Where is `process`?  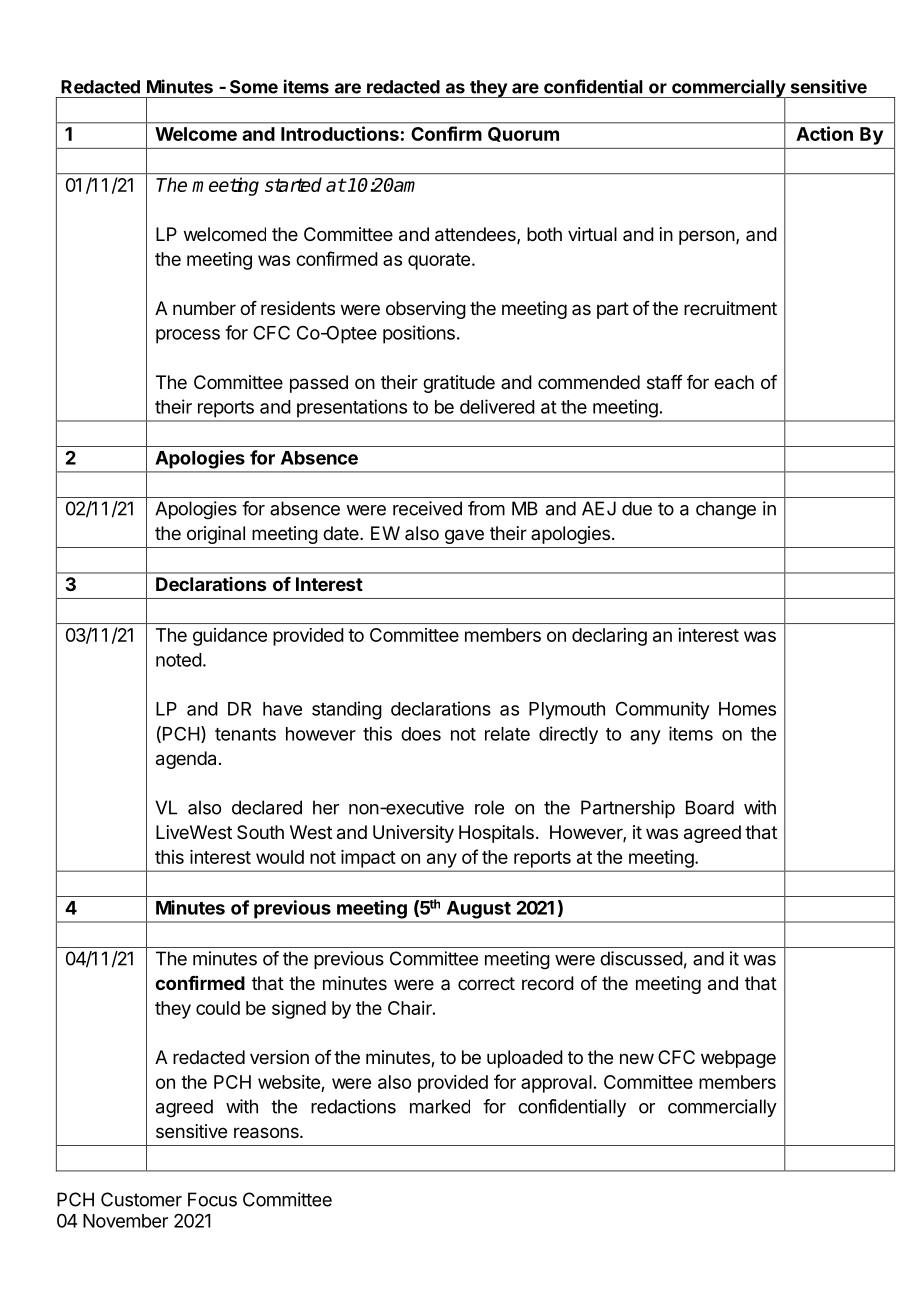 process is located at coordinates (188, 336).
